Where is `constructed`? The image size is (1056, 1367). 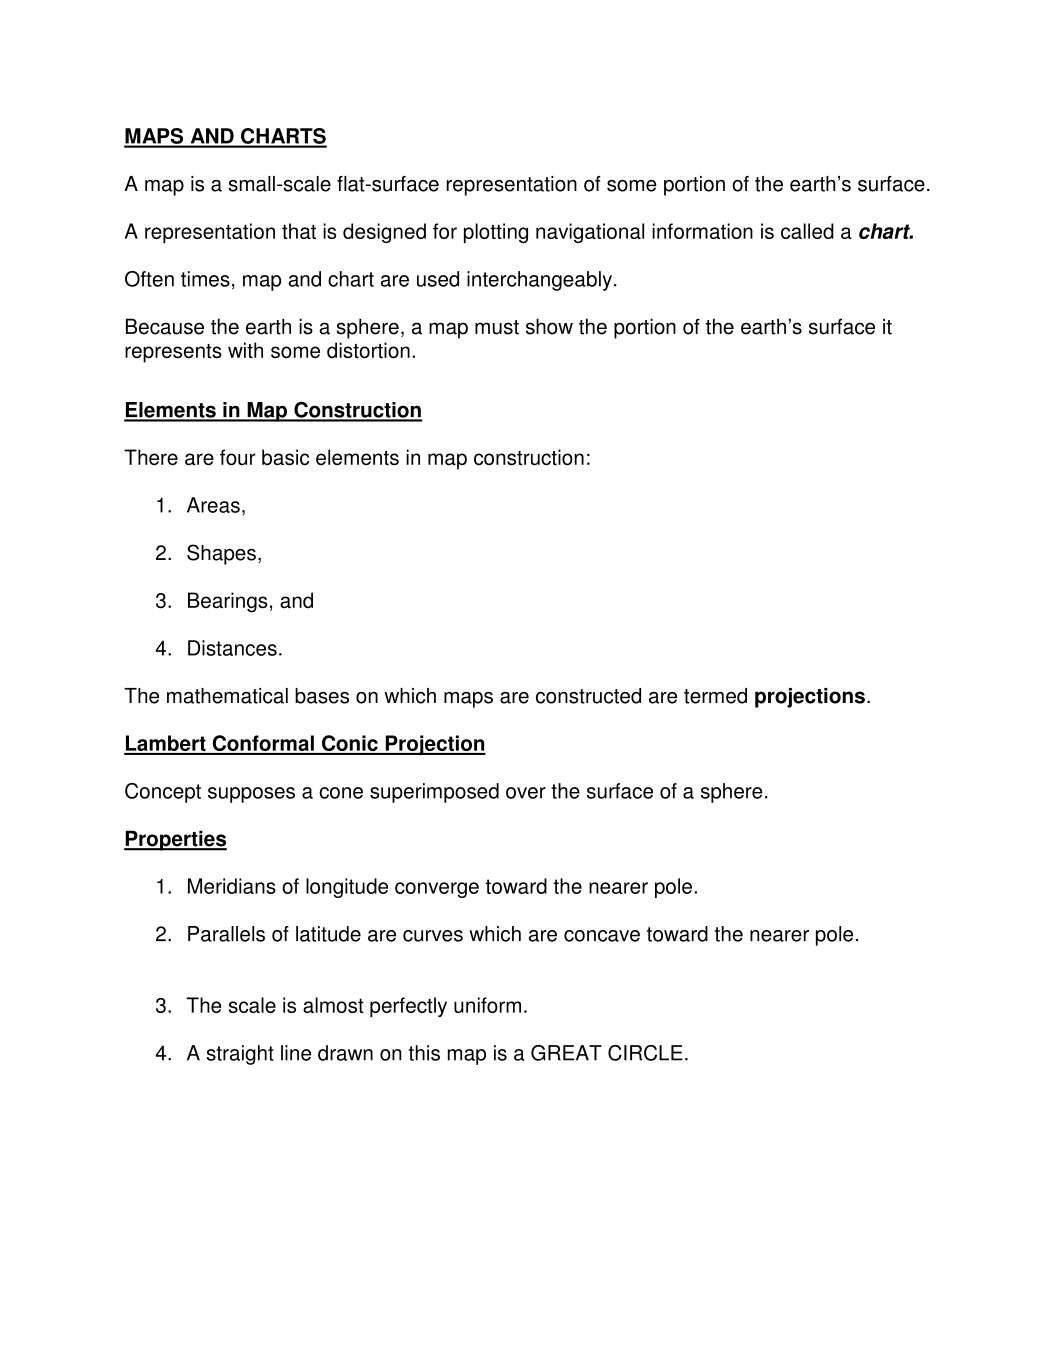 constructed is located at coordinates (588, 696).
